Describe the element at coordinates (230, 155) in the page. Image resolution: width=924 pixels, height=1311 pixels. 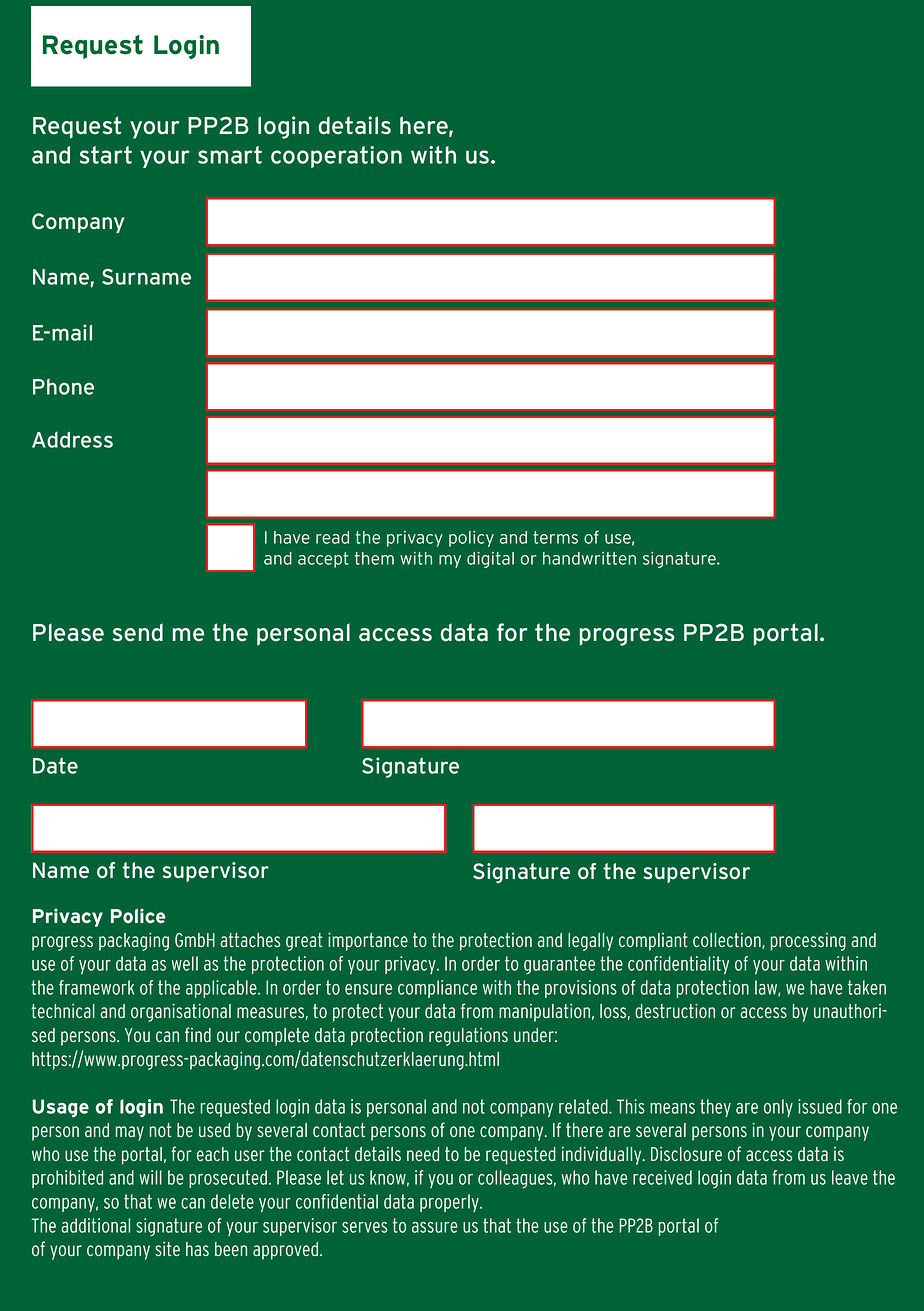
I see `smart` at that location.
